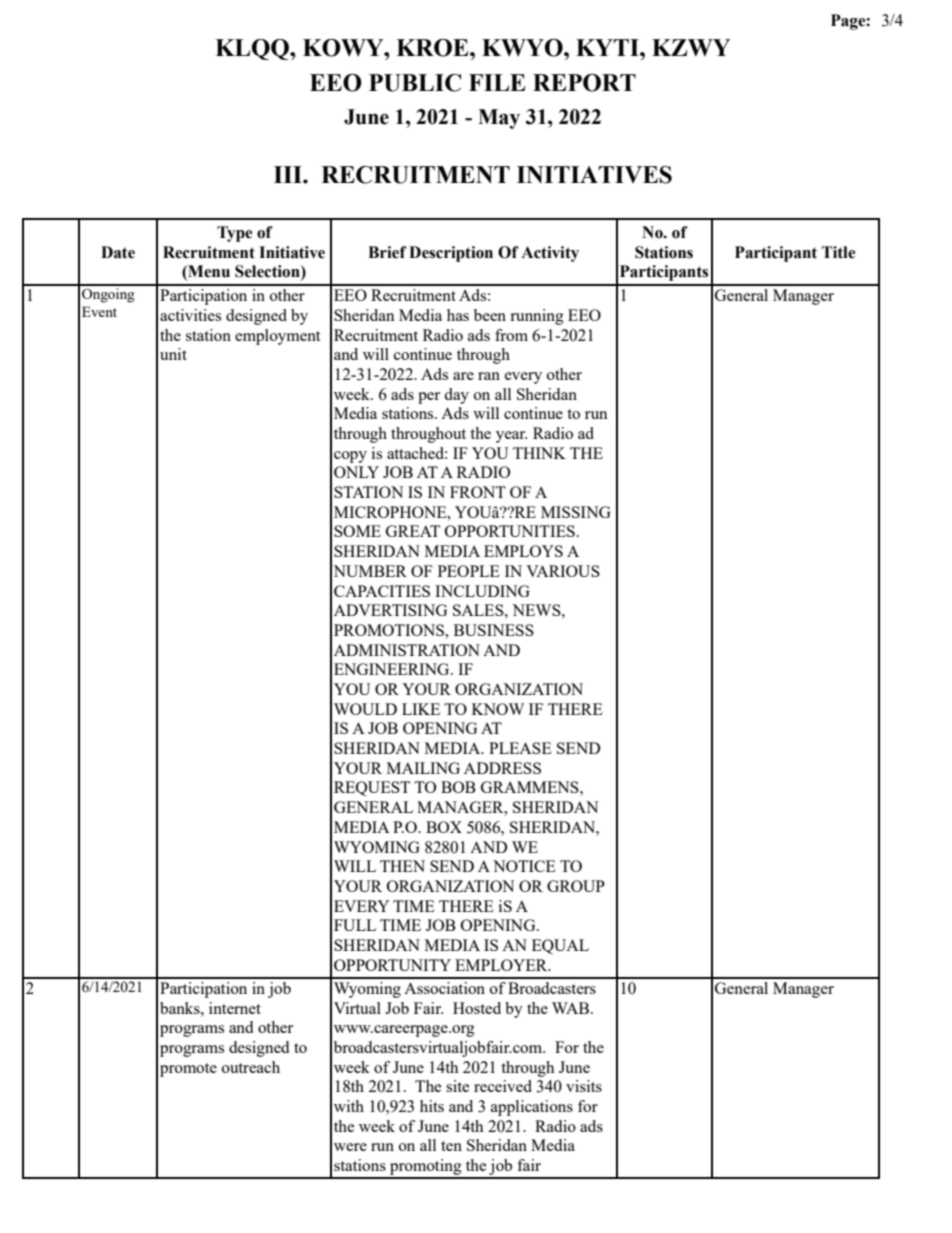 Image resolution: width=952 pixels, height=1233 pixels. I want to click on May, so click(499, 119).
